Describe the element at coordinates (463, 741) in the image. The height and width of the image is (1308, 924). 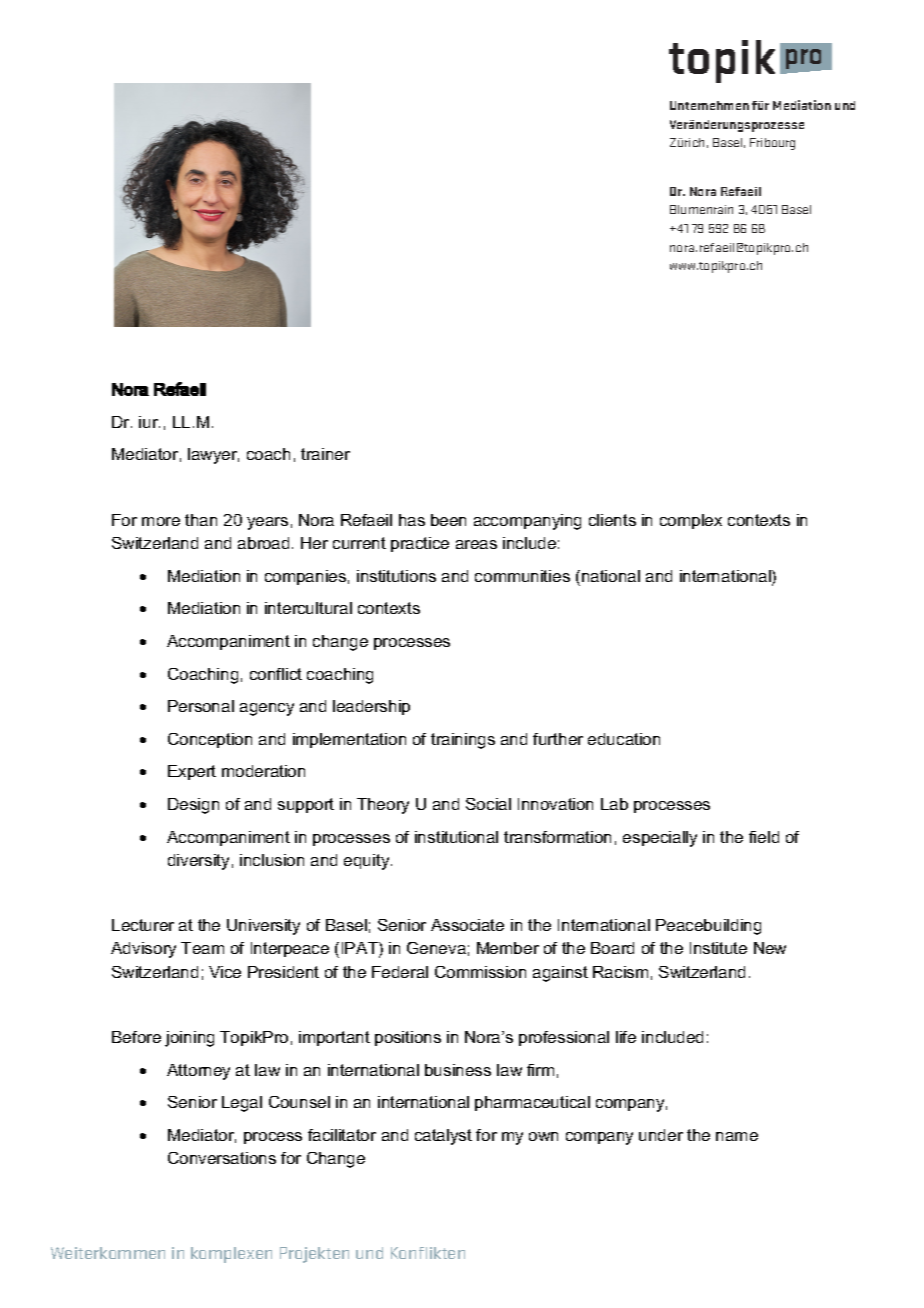
I see `trainings` at that location.
